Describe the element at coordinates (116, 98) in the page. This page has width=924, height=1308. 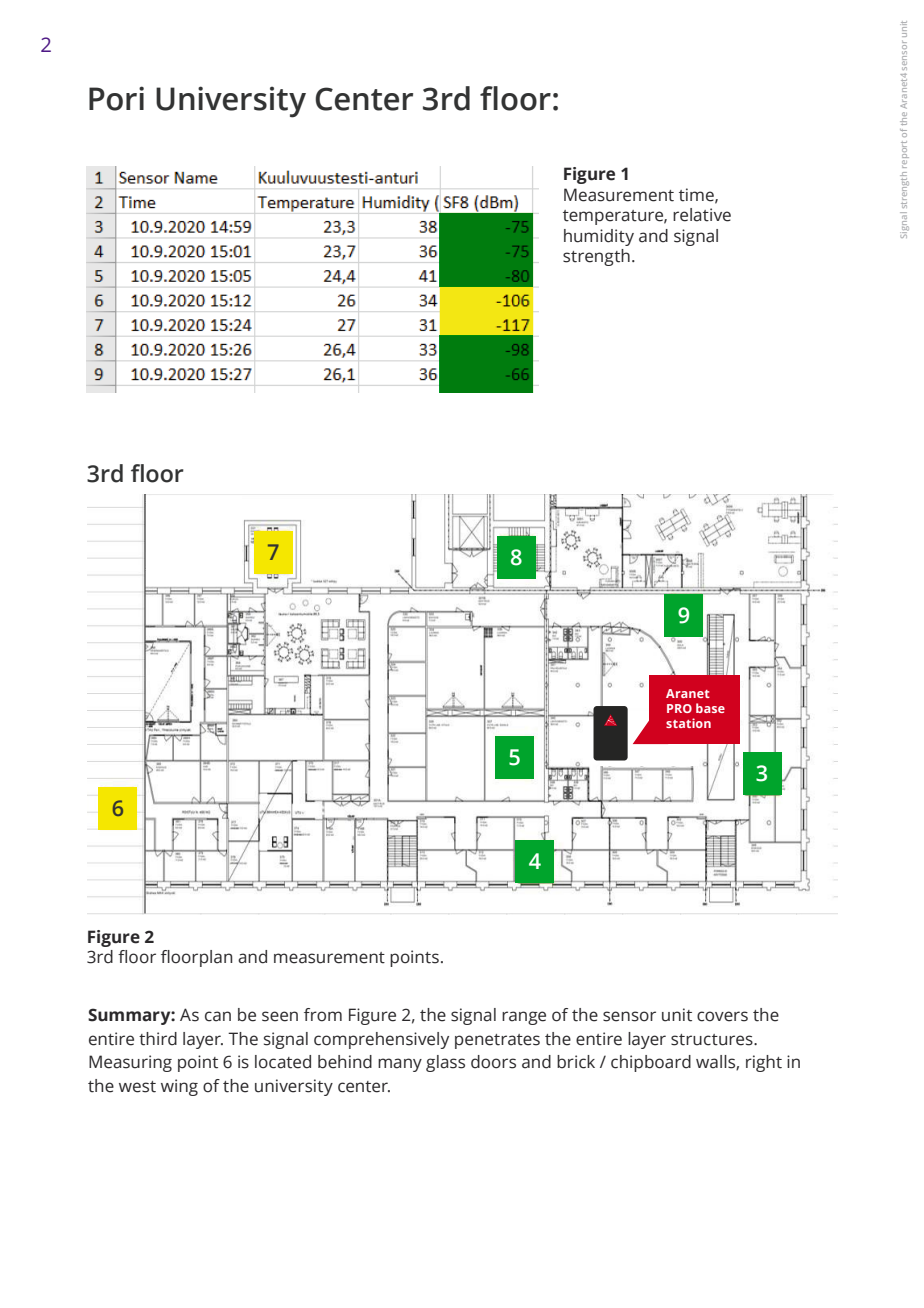
I see `Pori` at that location.
